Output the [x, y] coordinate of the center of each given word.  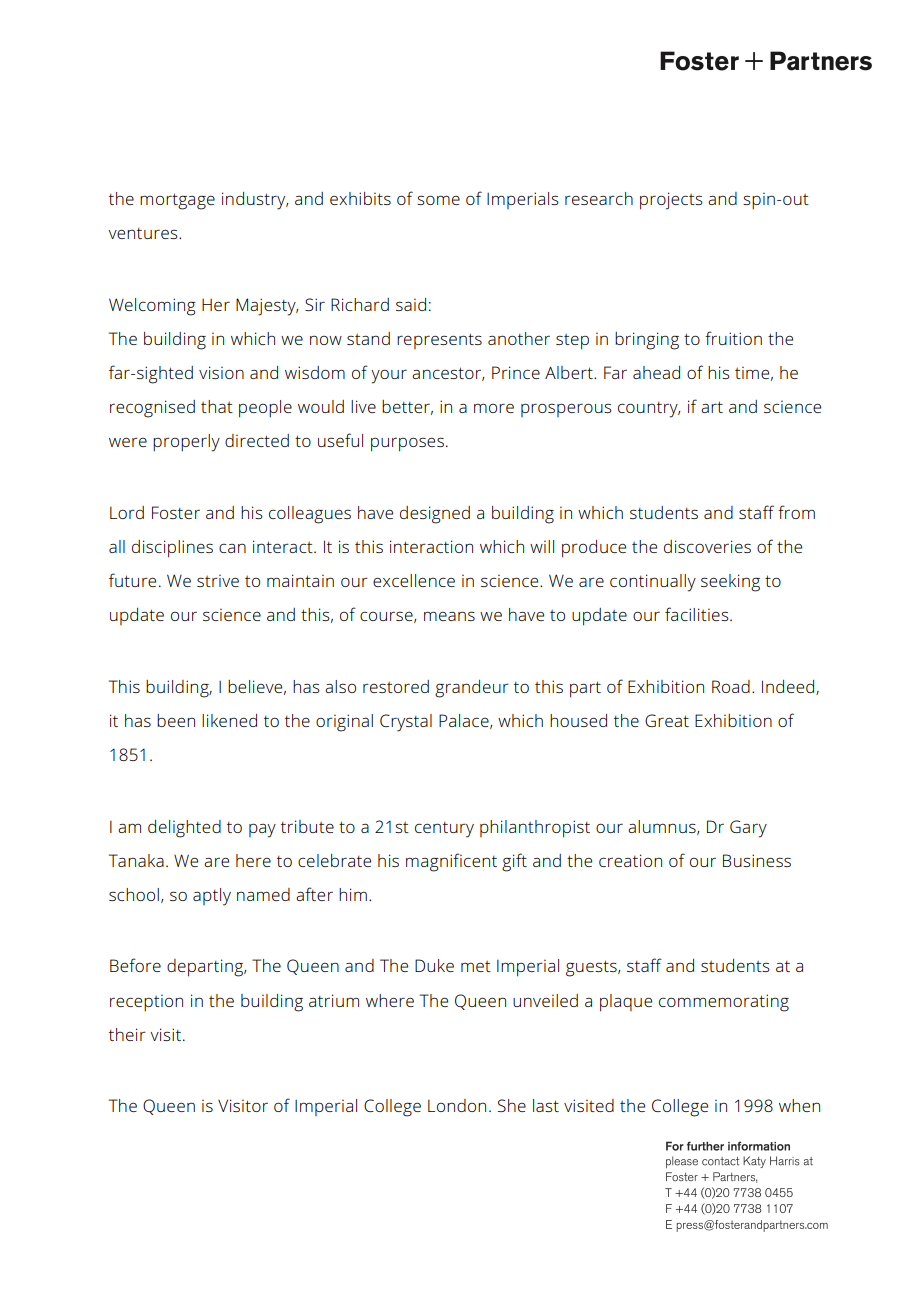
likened [229, 720]
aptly [212, 897]
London [457, 1105]
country [649, 410]
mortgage [177, 201]
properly [186, 443]
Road [731, 686]
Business [757, 860]
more [494, 408]
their [127, 1034]
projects [671, 201]
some [438, 200]
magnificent [451, 862]
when [799, 1105]
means [449, 616]
